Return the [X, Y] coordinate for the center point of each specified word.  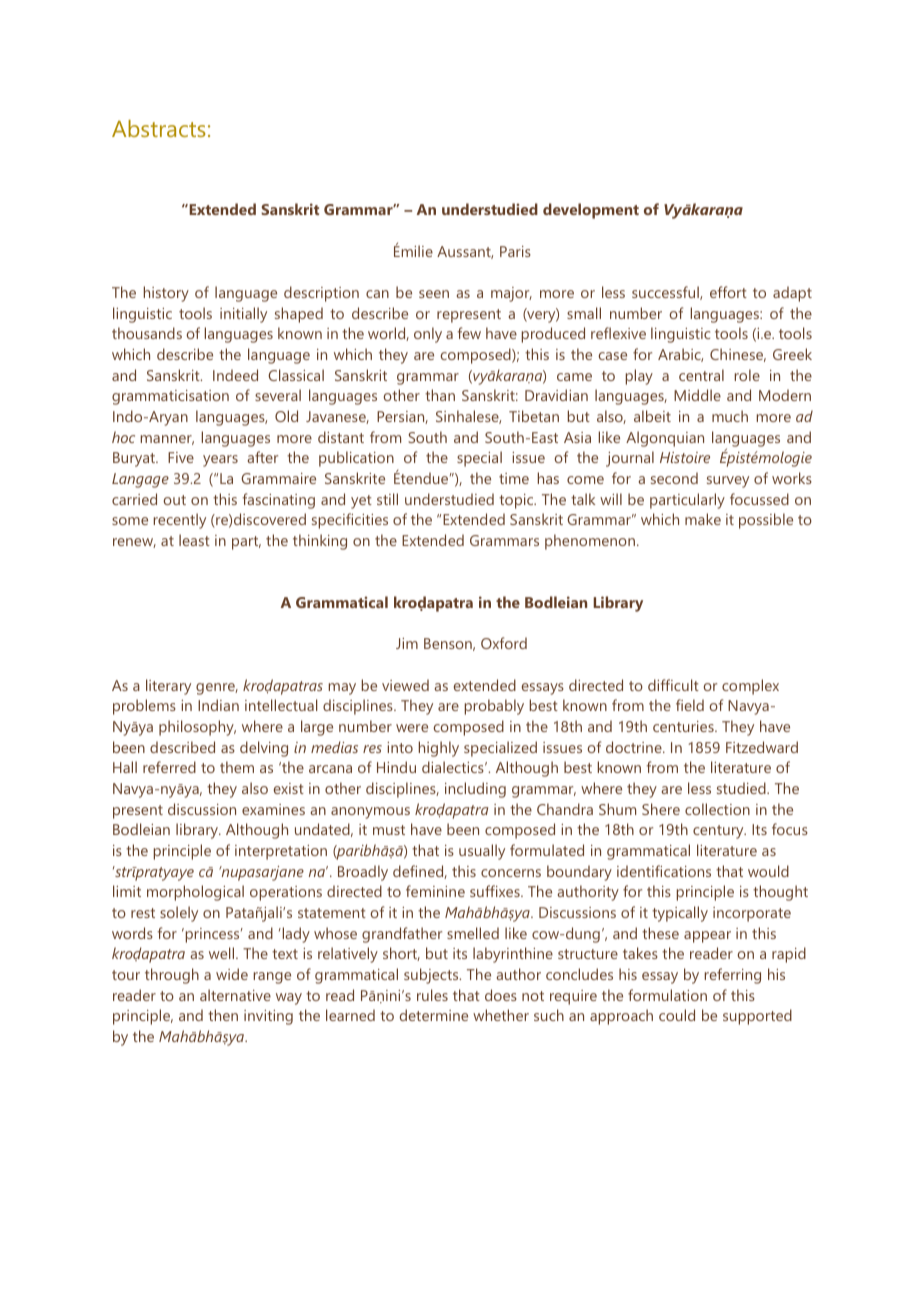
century [719, 832]
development [591, 211]
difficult [673, 685]
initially [243, 315]
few [469, 333]
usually [482, 852]
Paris [515, 251]
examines [273, 809]
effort [728, 292]
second [674, 478]
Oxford [504, 643]
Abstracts [159, 128]
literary [168, 687]
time [514, 478]
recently [180, 521]
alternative [235, 995]
